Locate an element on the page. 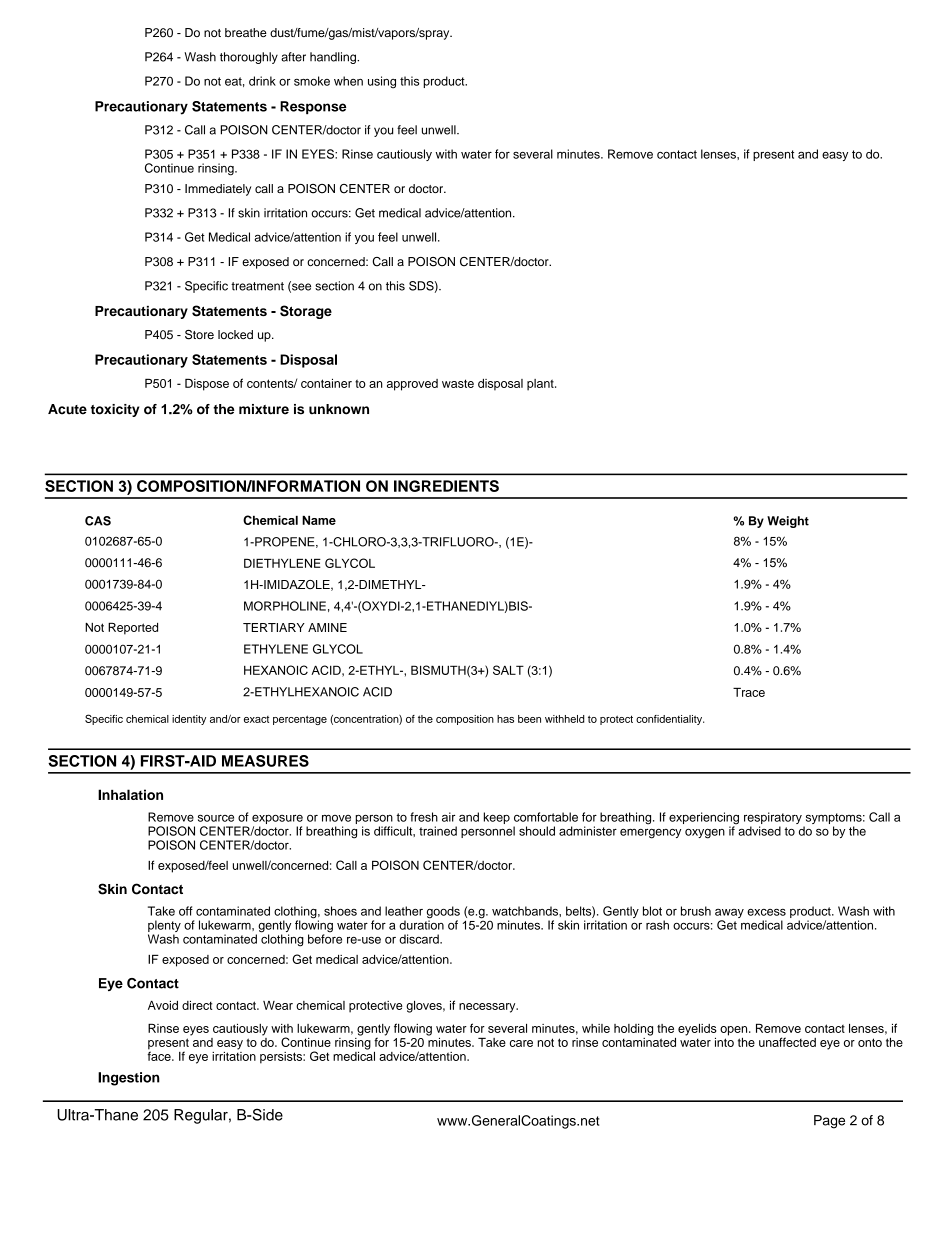 Image resolution: width=952 pixels, height=1233 pixels. toxicity is located at coordinates (115, 410).
